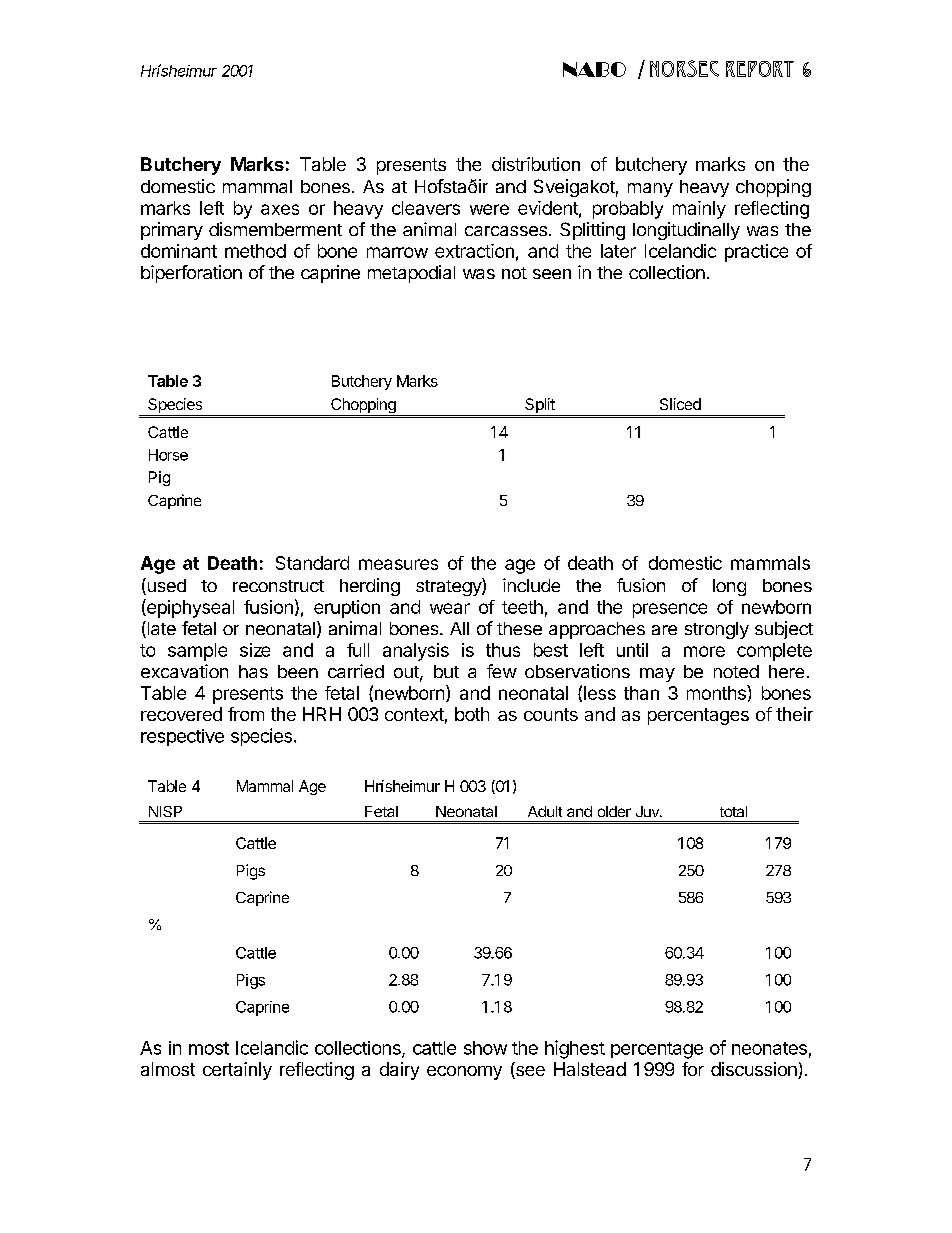 The height and width of the screenshot is (1233, 952). Describe the element at coordinates (755, 1070) in the screenshot. I see `discussion` at that location.
